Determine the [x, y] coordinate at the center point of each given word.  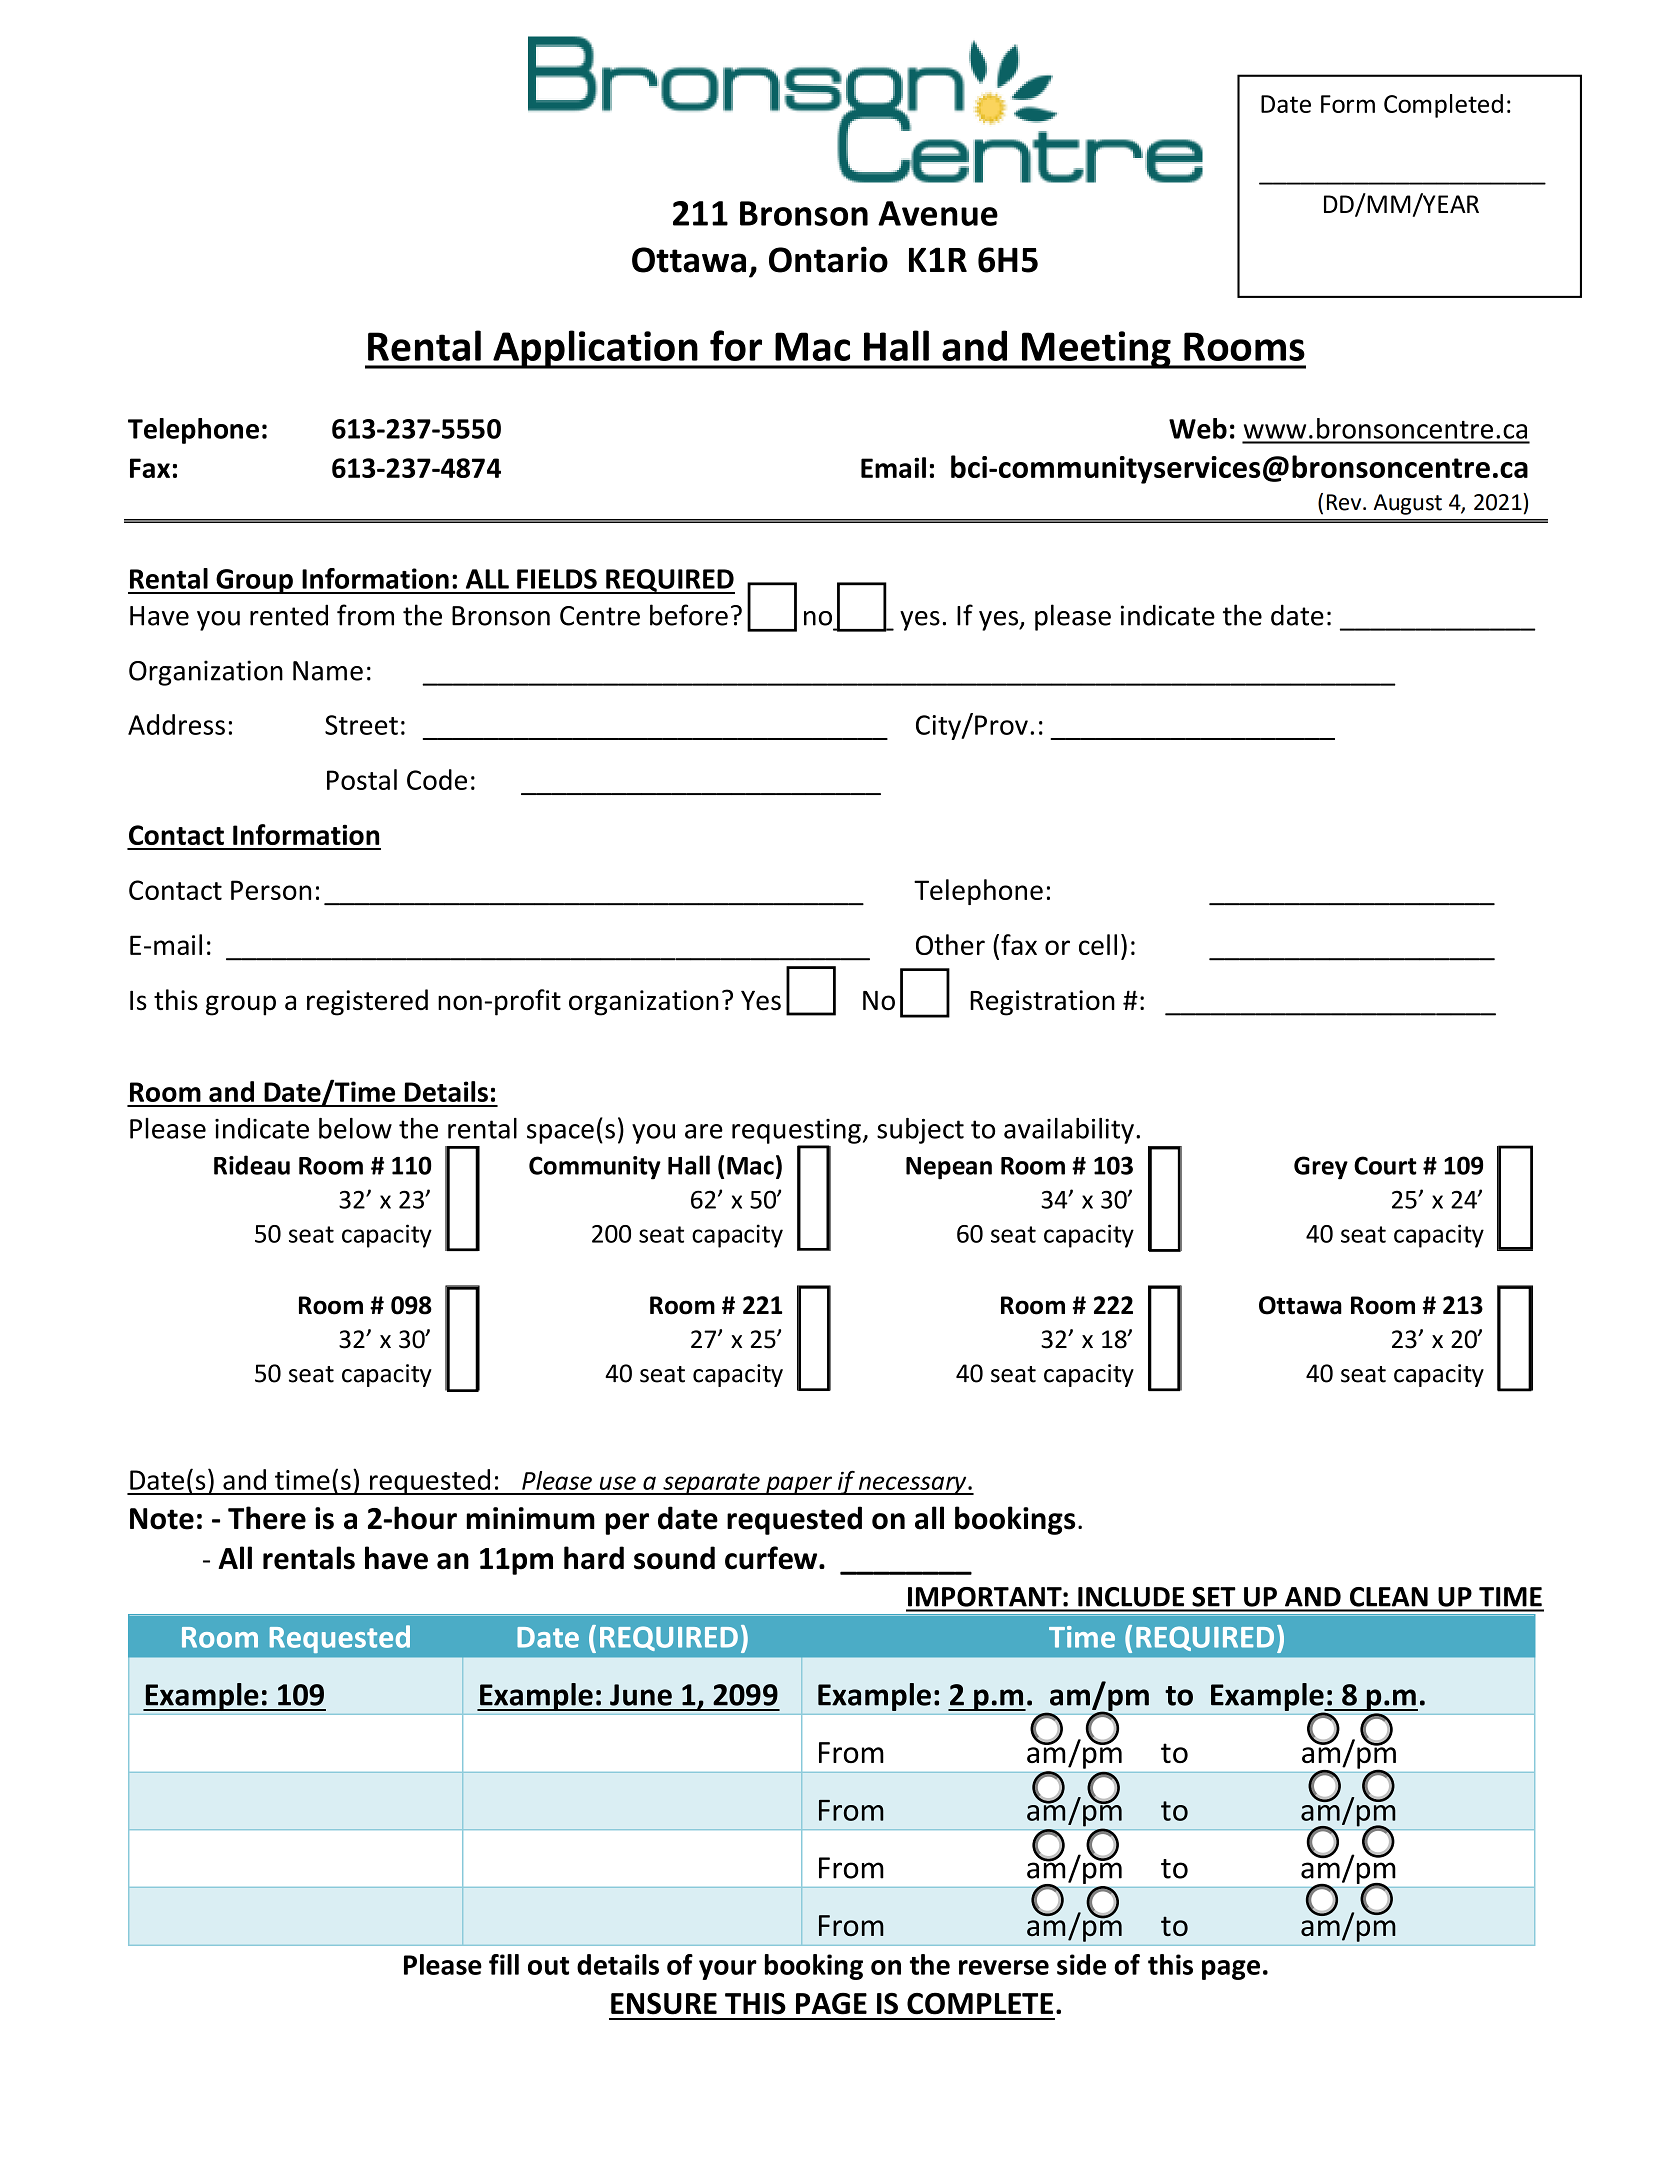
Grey [1321, 1168]
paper [799, 1485]
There [267, 1518]
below [355, 1128]
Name [328, 671]
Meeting [1096, 350]
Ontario [828, 259]
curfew [772, 1558]
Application [595, 349]
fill [504, 1964]
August [1408, 504]
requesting [796, 1132]
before [689, 615]
